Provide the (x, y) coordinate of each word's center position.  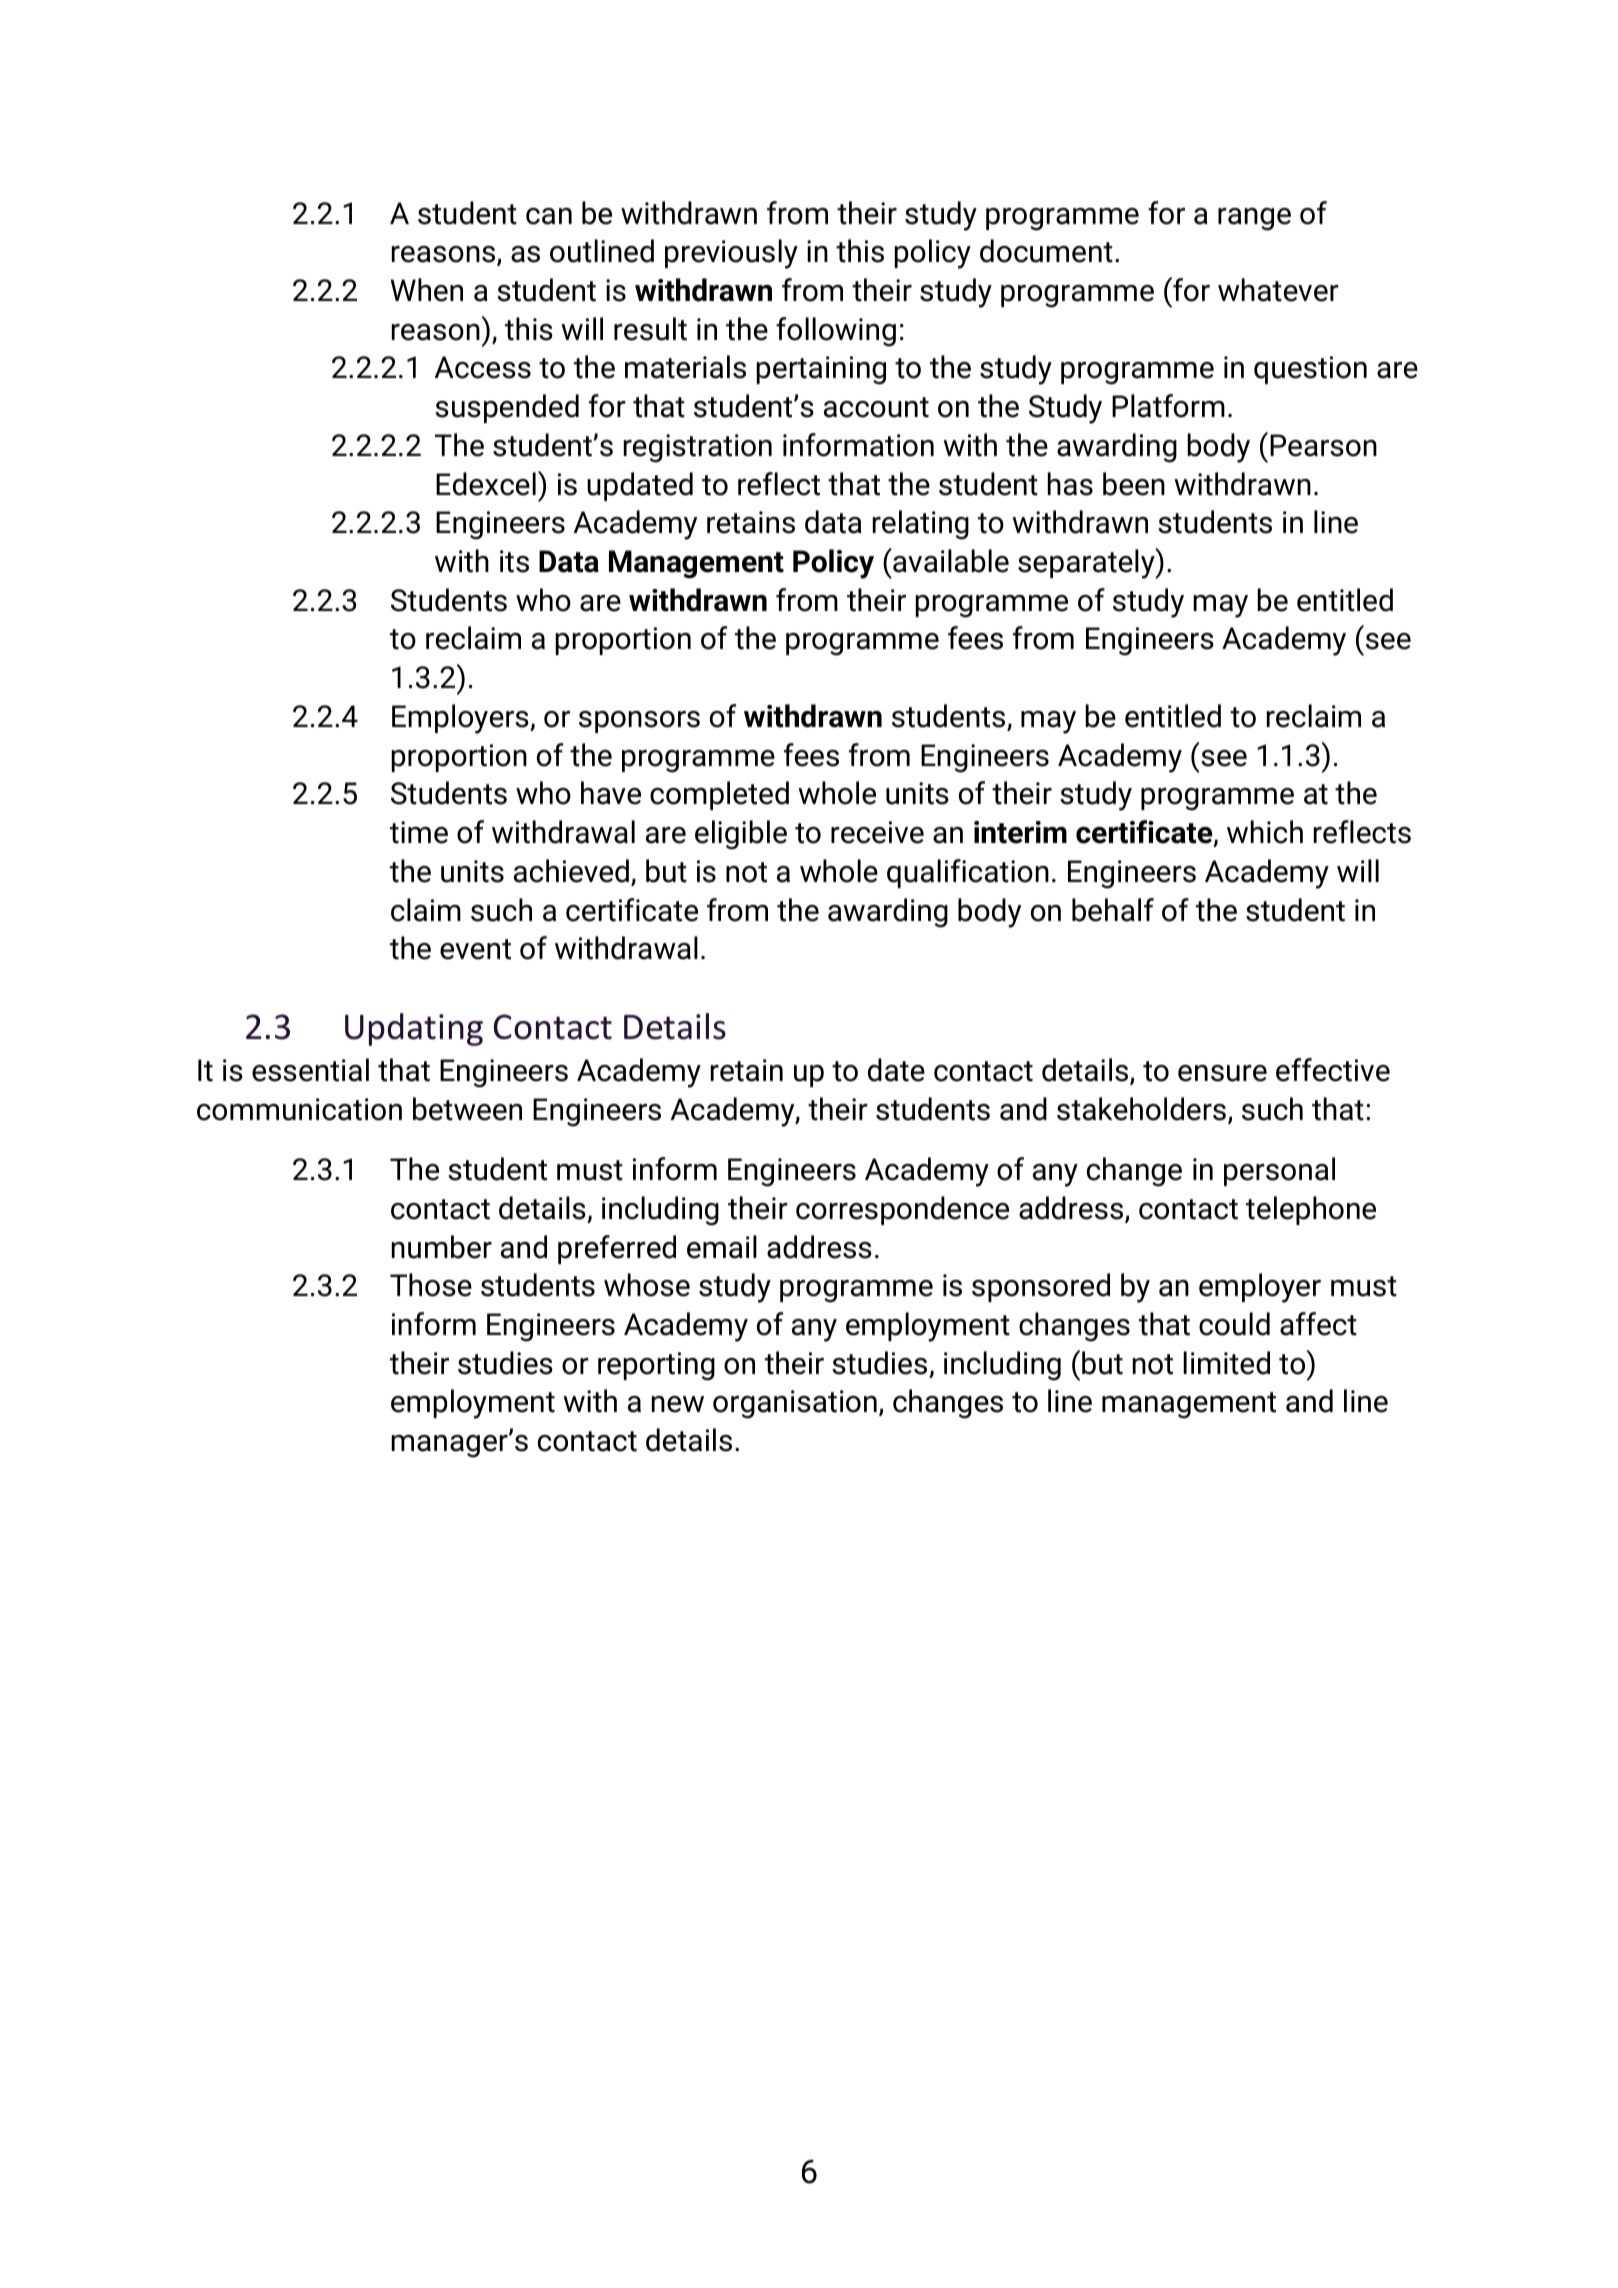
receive (877, 832)
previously (731, 254)
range (1254, 219)
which (1265, 832)
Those (431, 1285)
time (419, 832)
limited (1226, 1363)
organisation (795, 1404)
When (427, 290)
